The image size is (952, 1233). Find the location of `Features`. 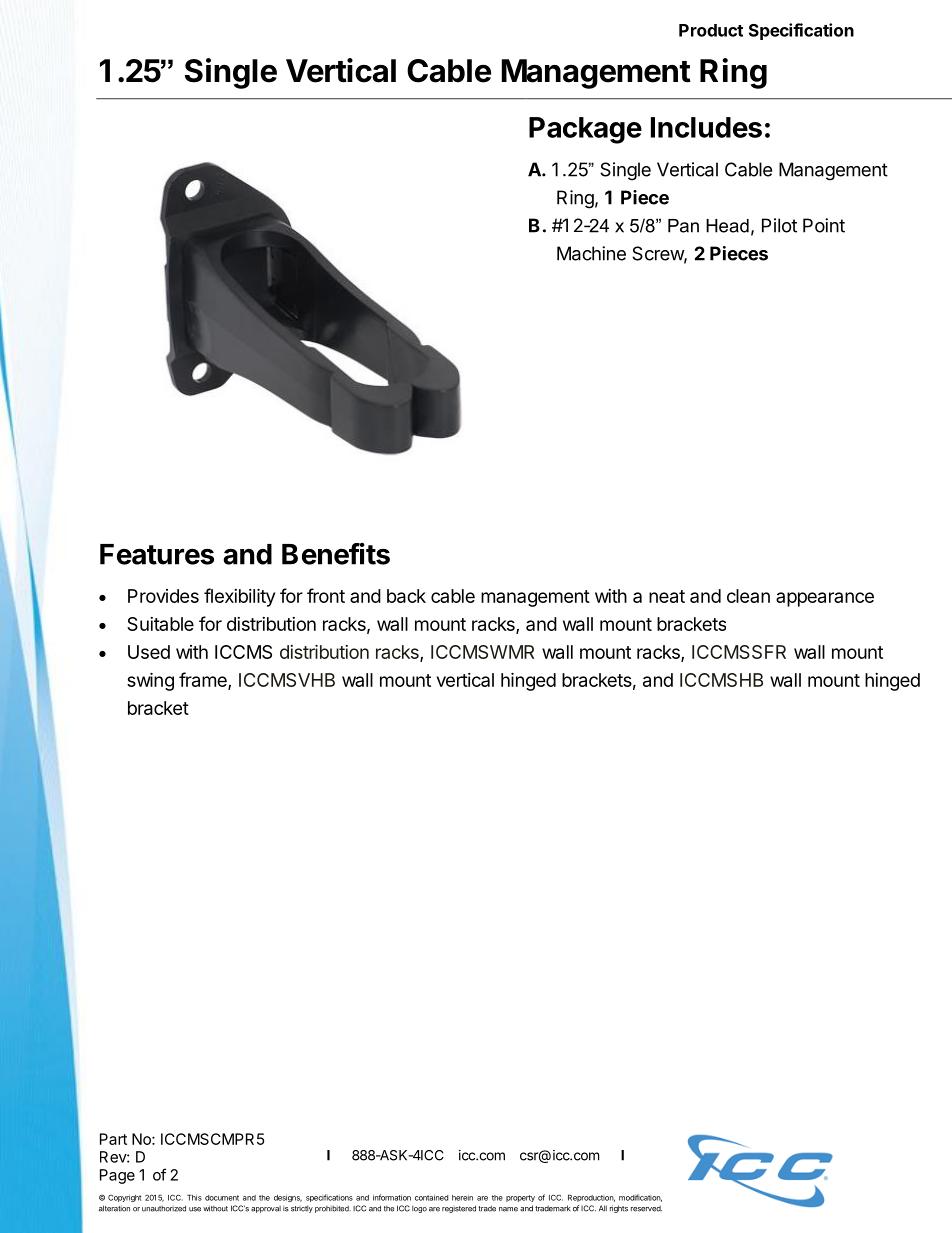

Features is located at coordinates (157, 554).
